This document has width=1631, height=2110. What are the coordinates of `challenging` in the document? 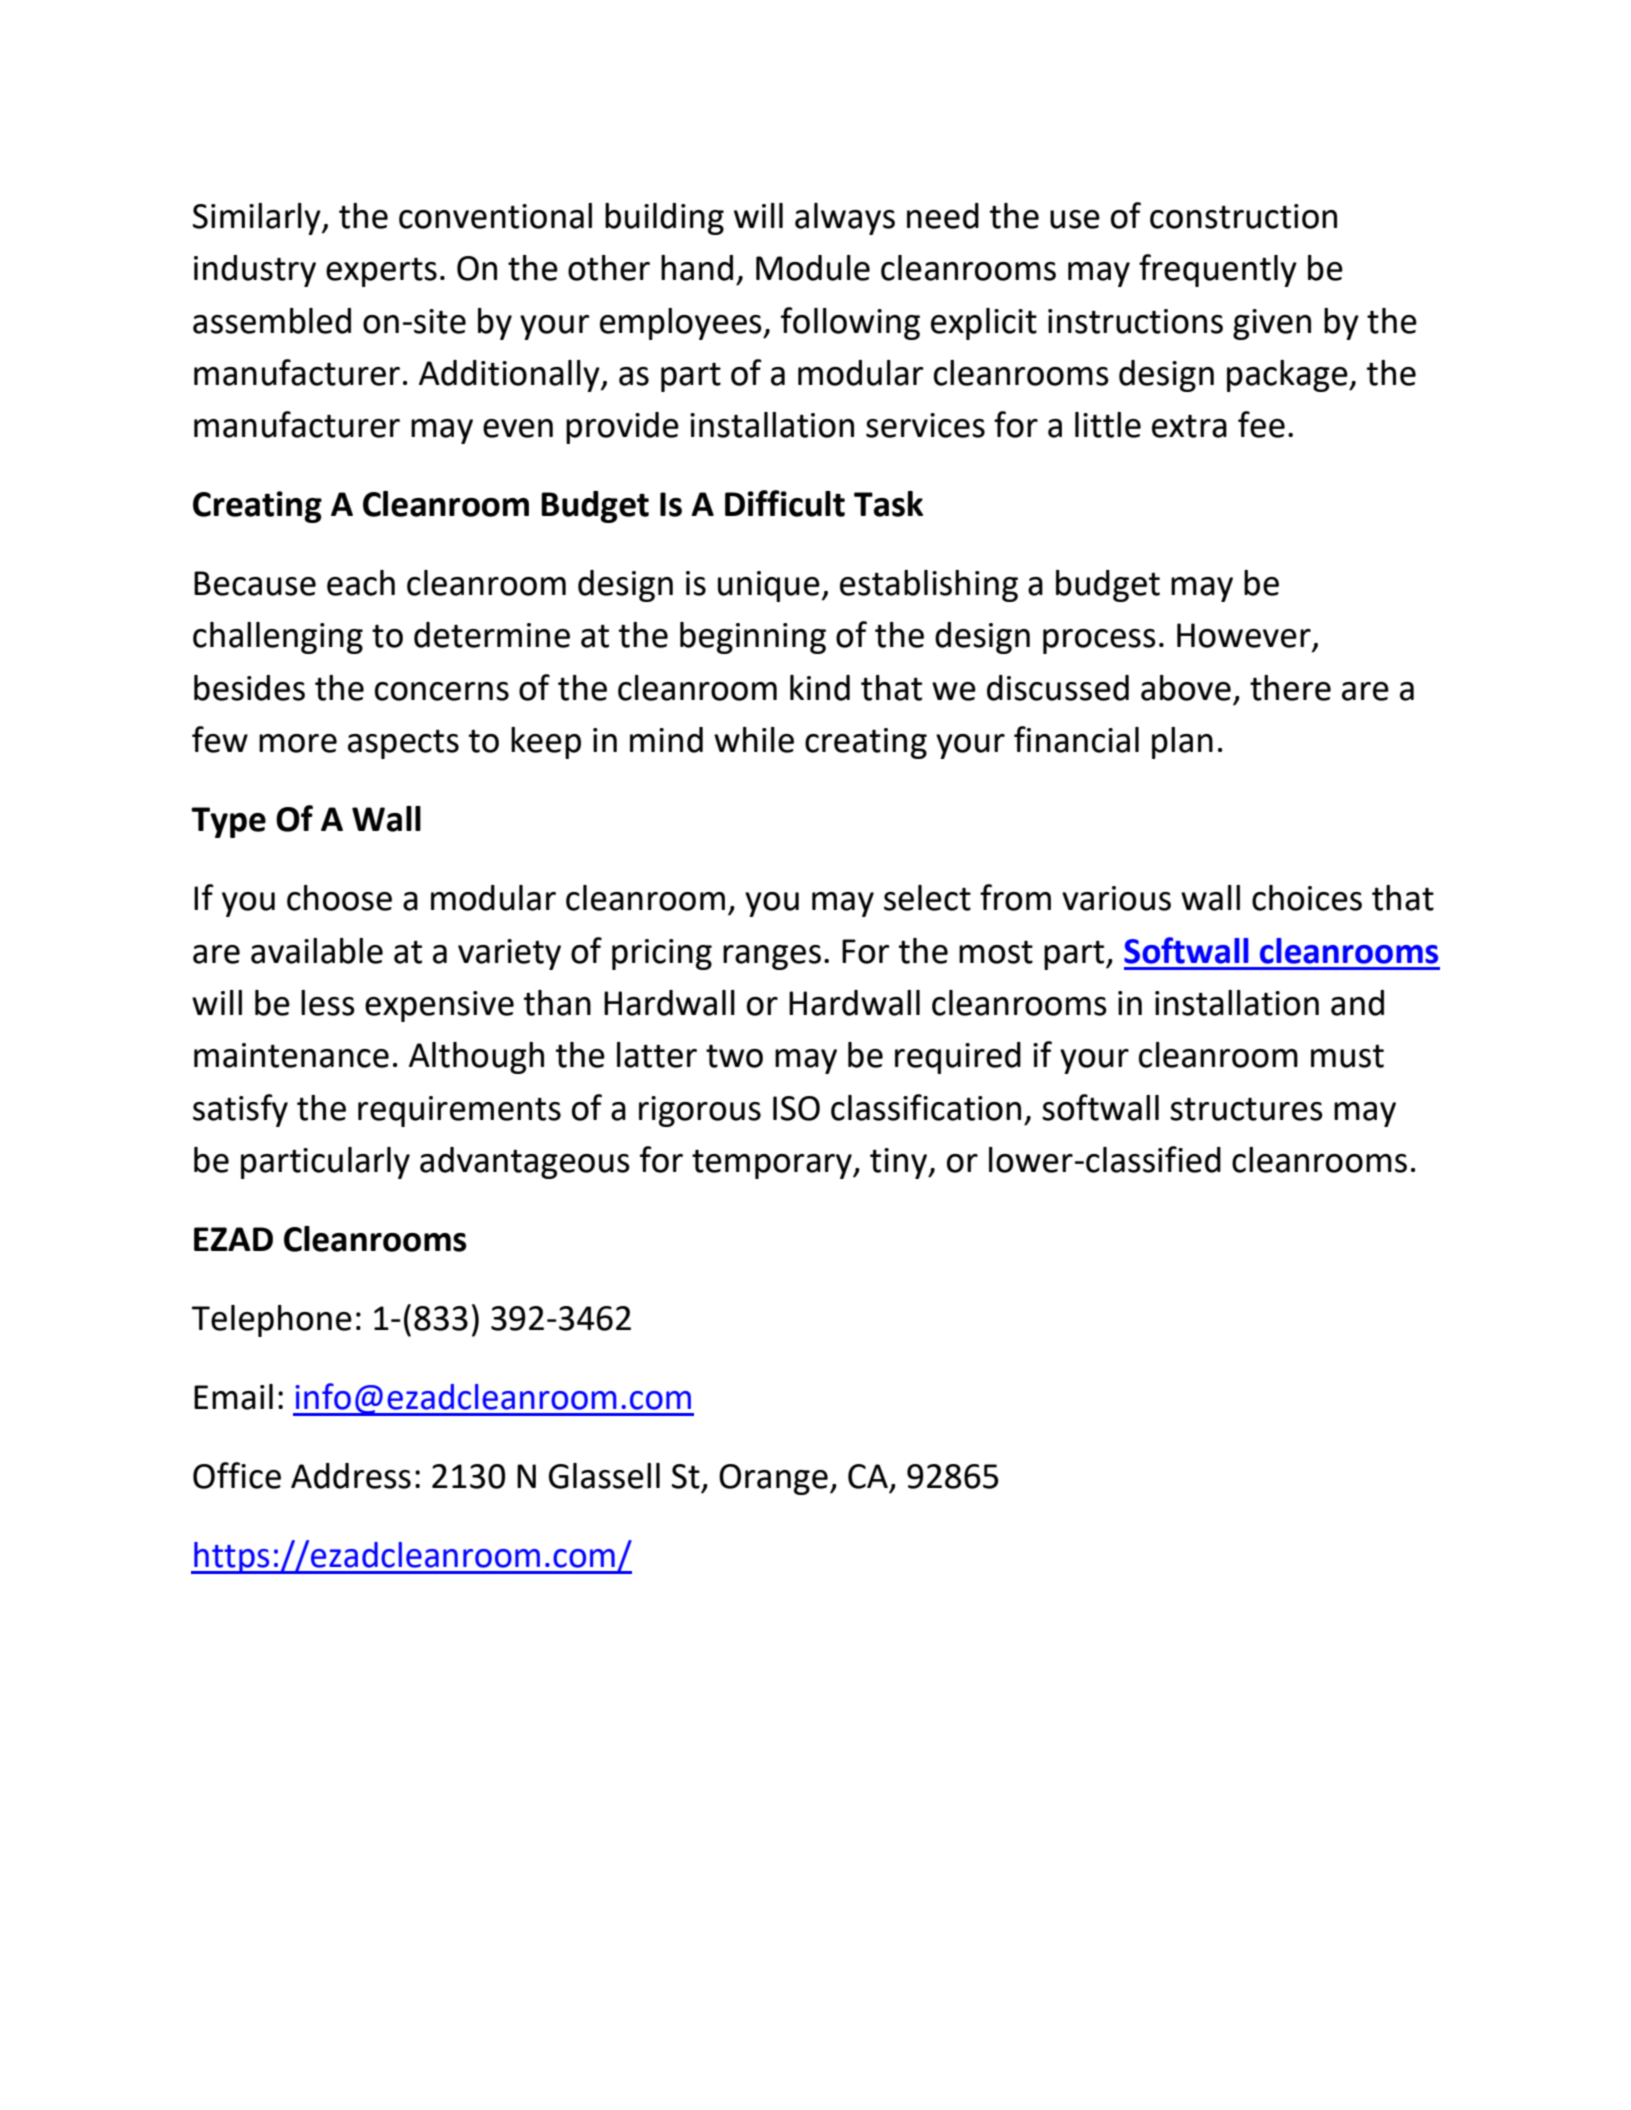 It's located at (278, 638).
